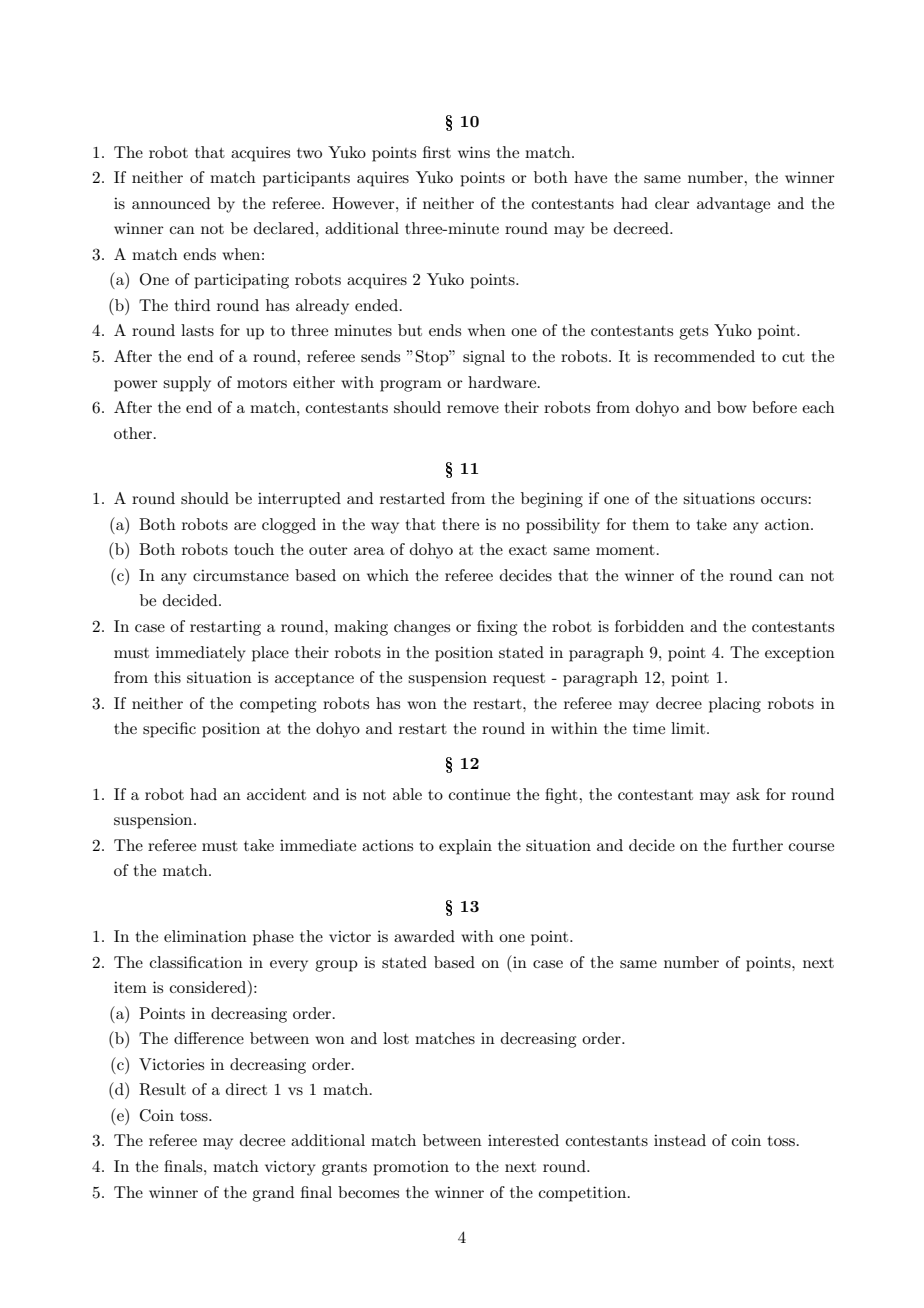 This screenshot has height=1308, width=924. I want to click on wins, so click(474, 152).
